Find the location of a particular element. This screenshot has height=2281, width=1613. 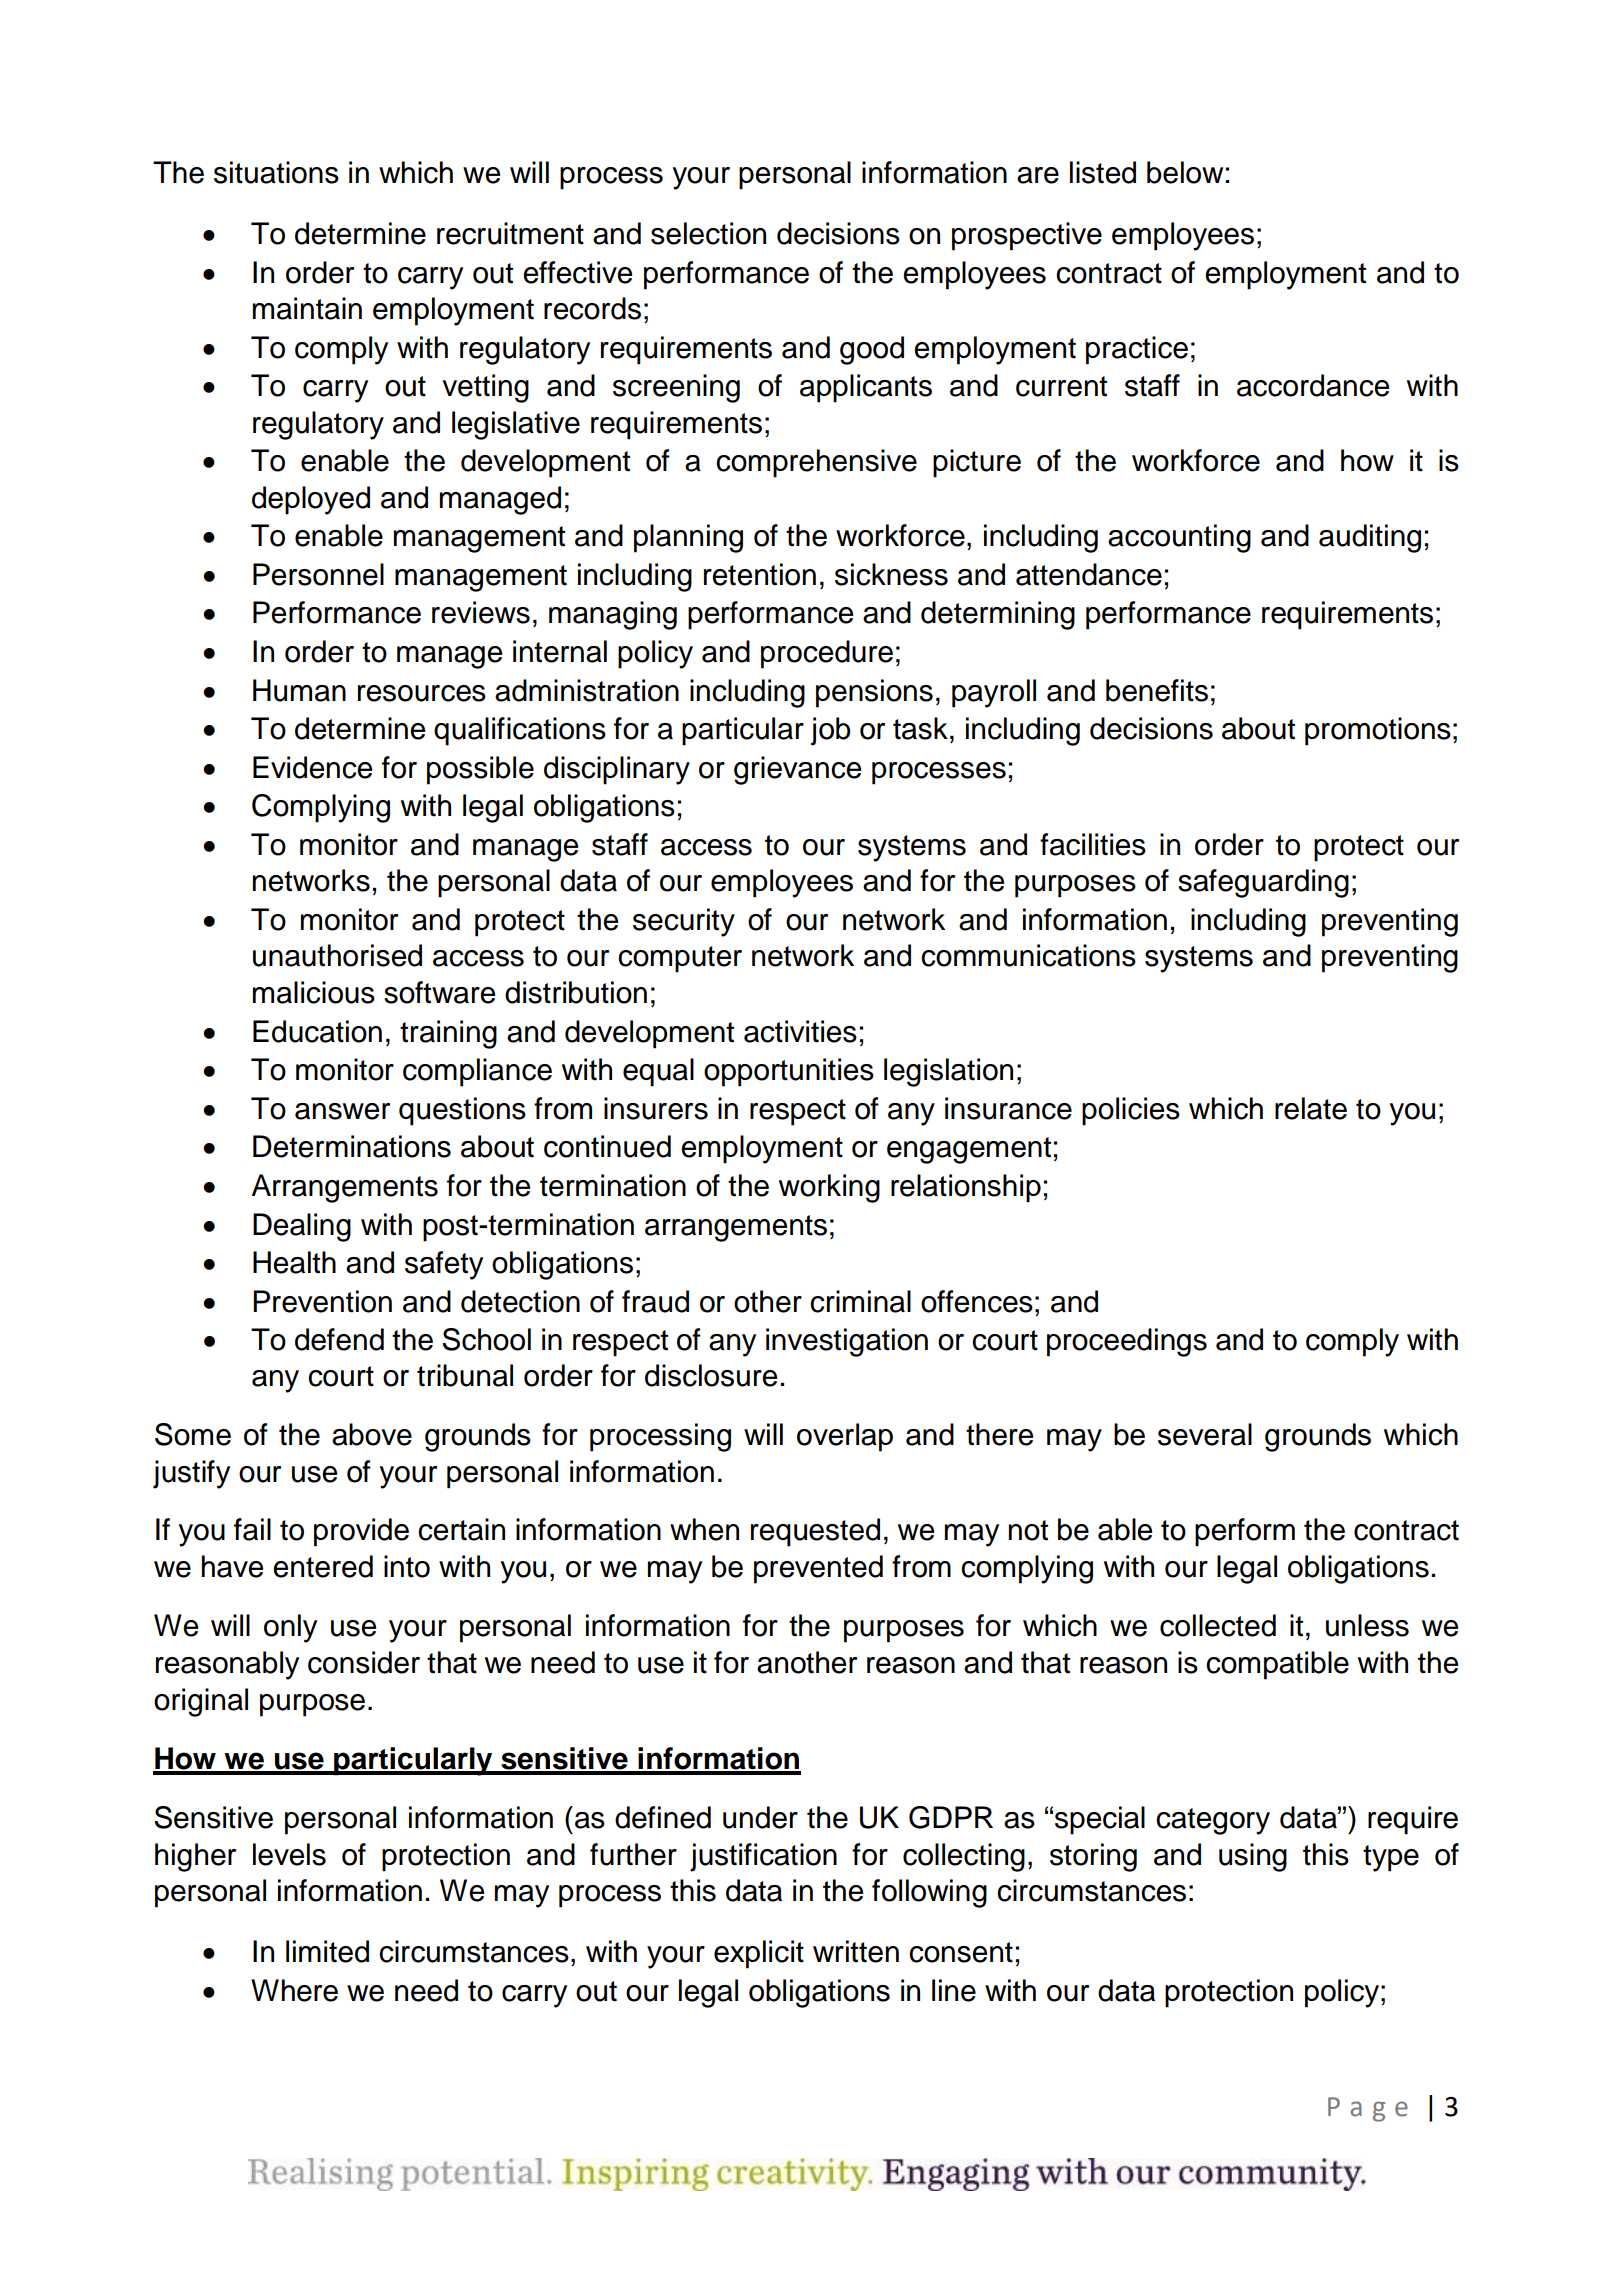

Where is located at coordinates (294, 1990).
